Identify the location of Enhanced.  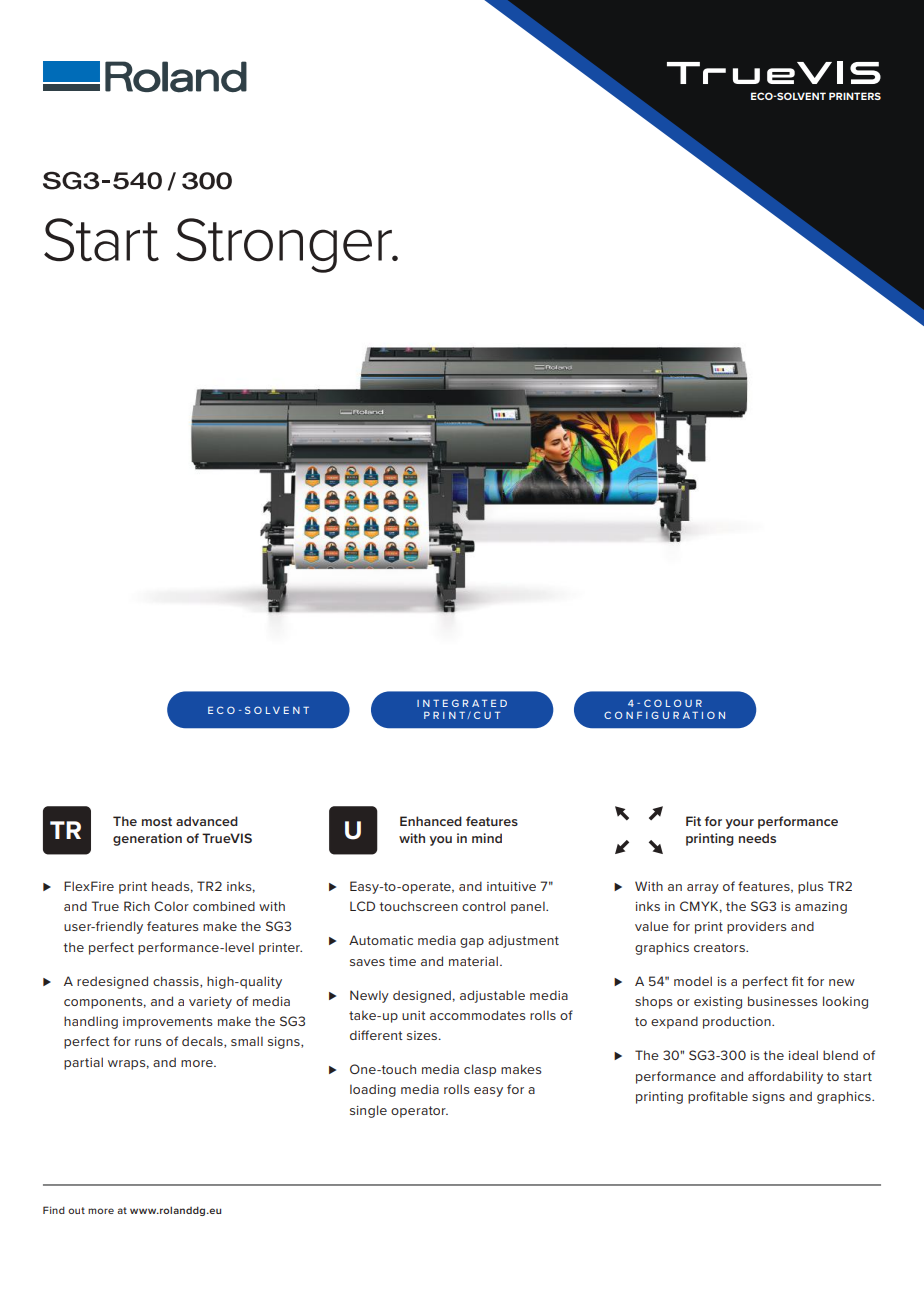
(431, 821).
